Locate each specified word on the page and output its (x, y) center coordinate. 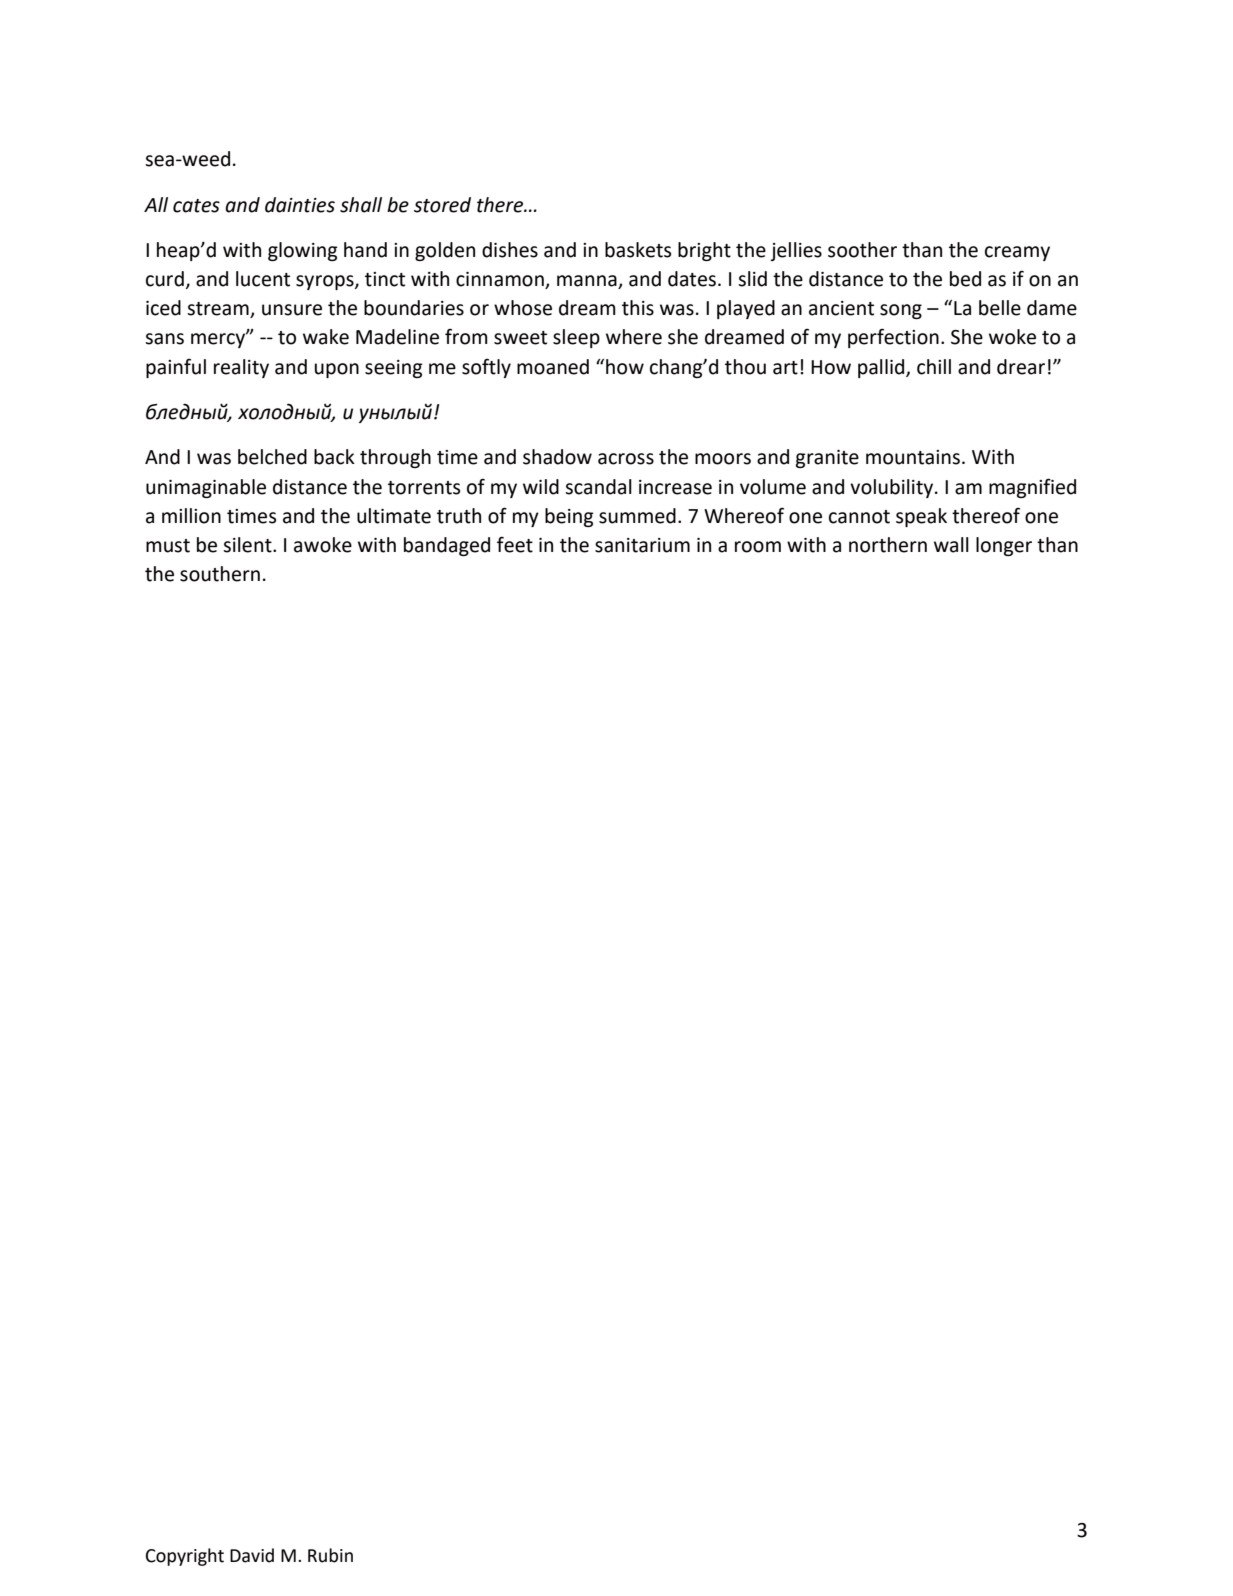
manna (588, 282)
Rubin (330, 1555)
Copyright (185, 1557)
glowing (303, 251)
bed (965, 279)
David (252, 1555)
